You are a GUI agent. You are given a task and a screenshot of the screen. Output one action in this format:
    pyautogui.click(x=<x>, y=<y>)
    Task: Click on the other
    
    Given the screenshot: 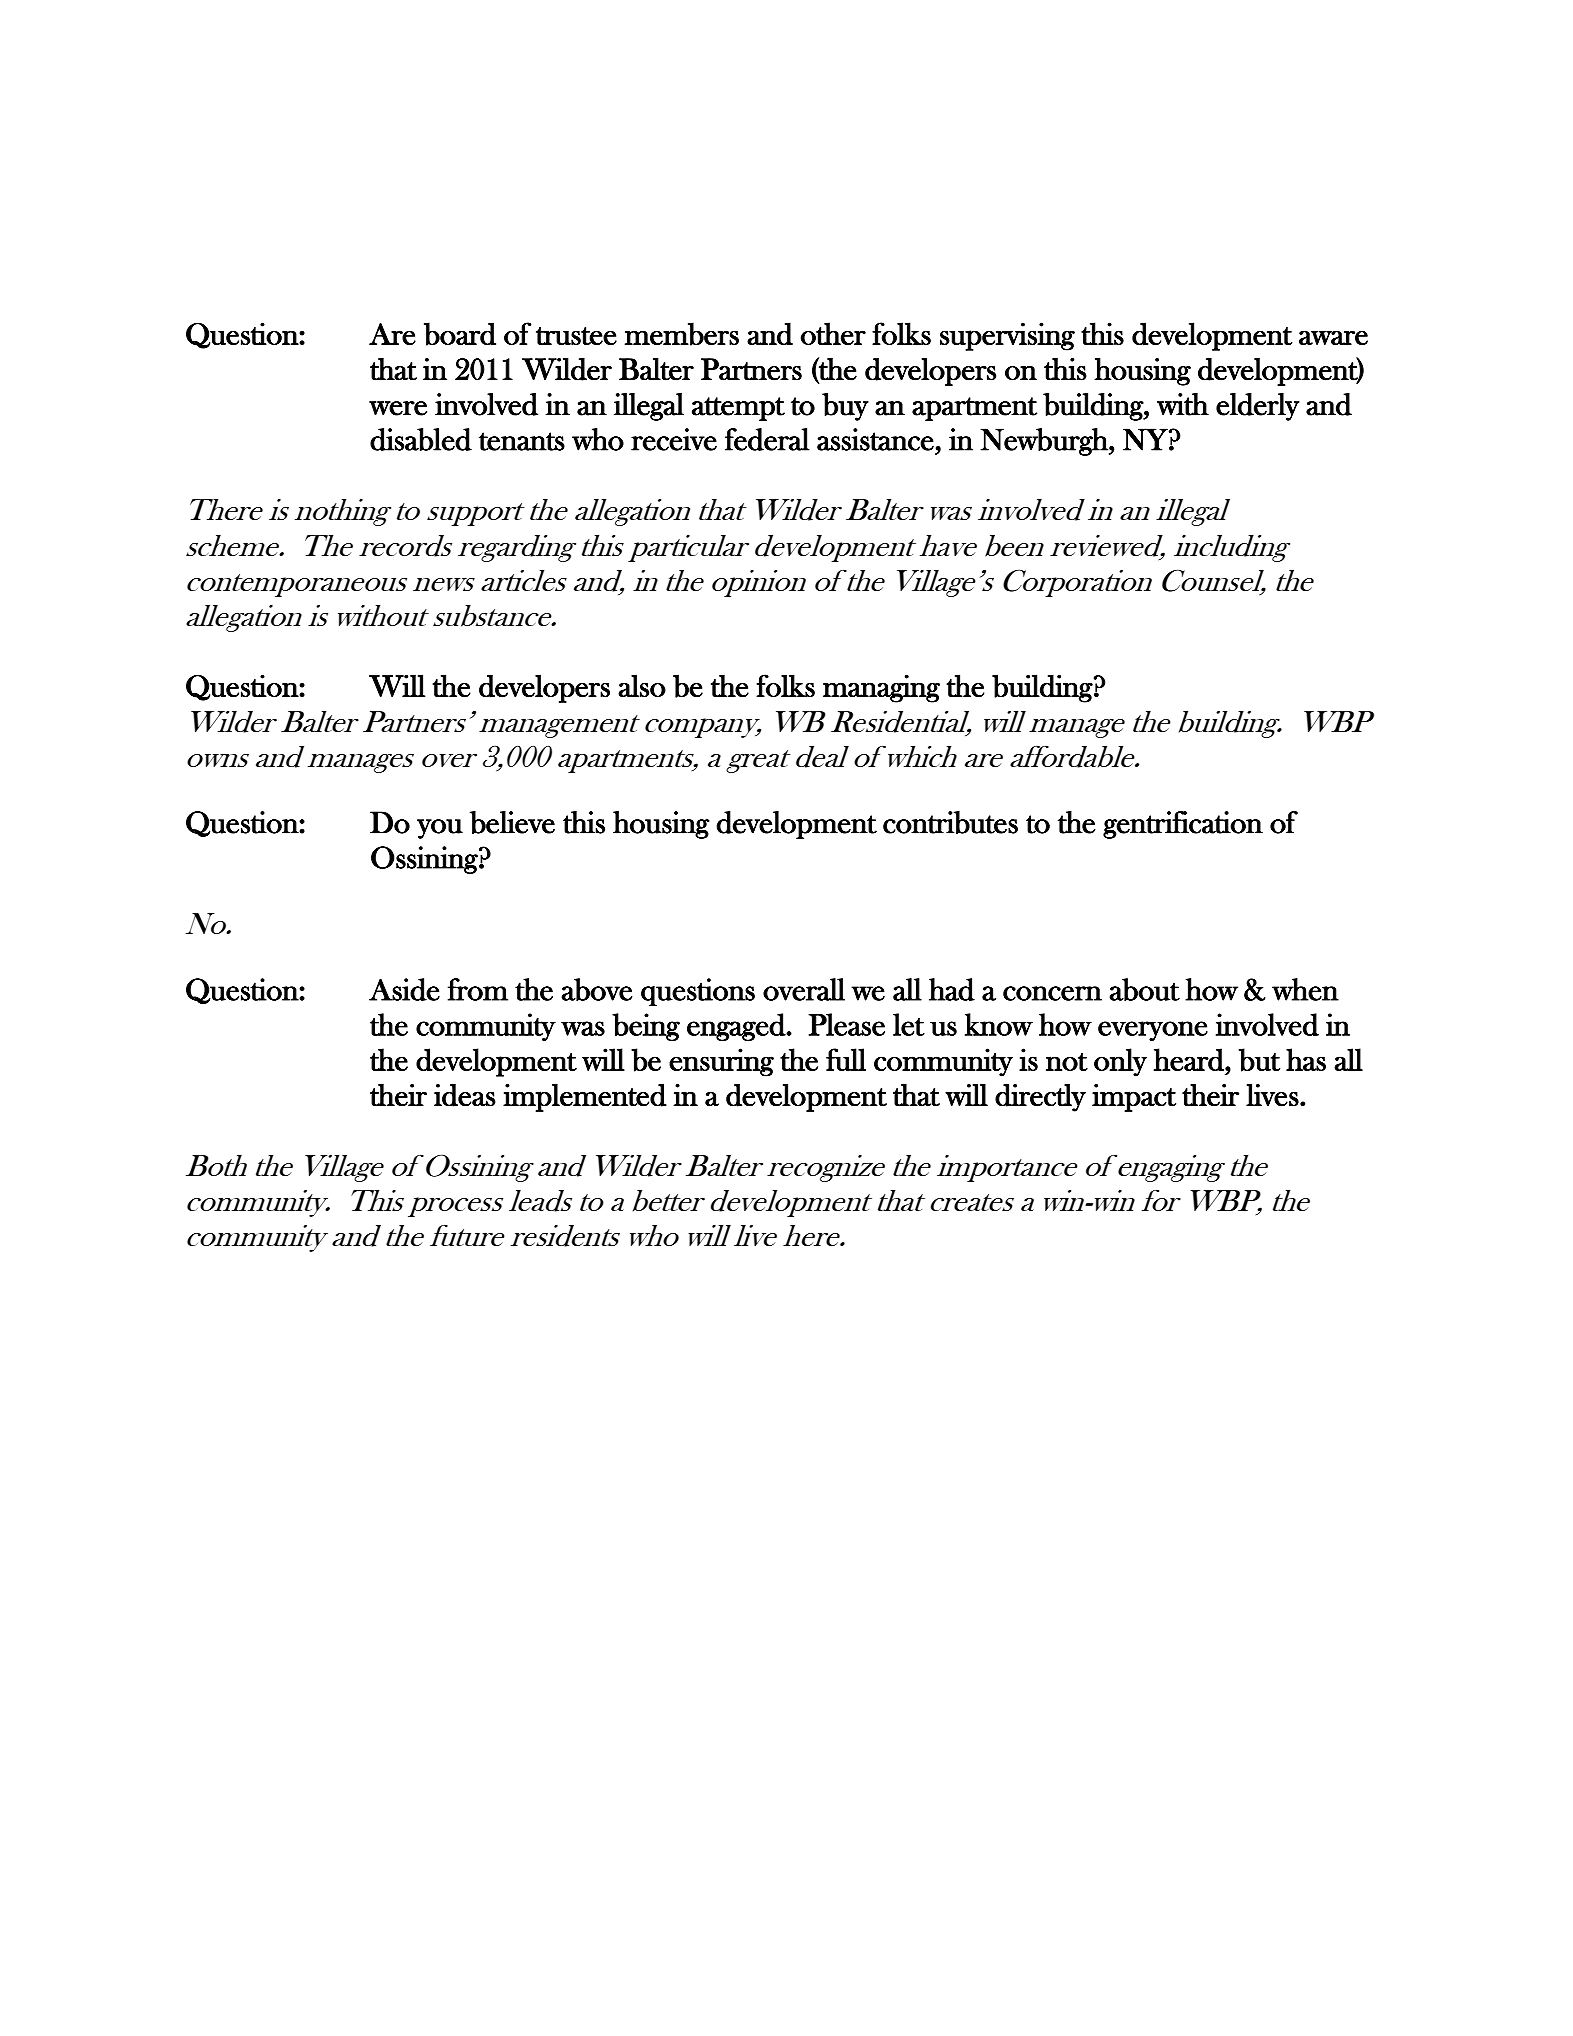 What is the action you would take?
    pyautogui.click(x=833, y=333)
